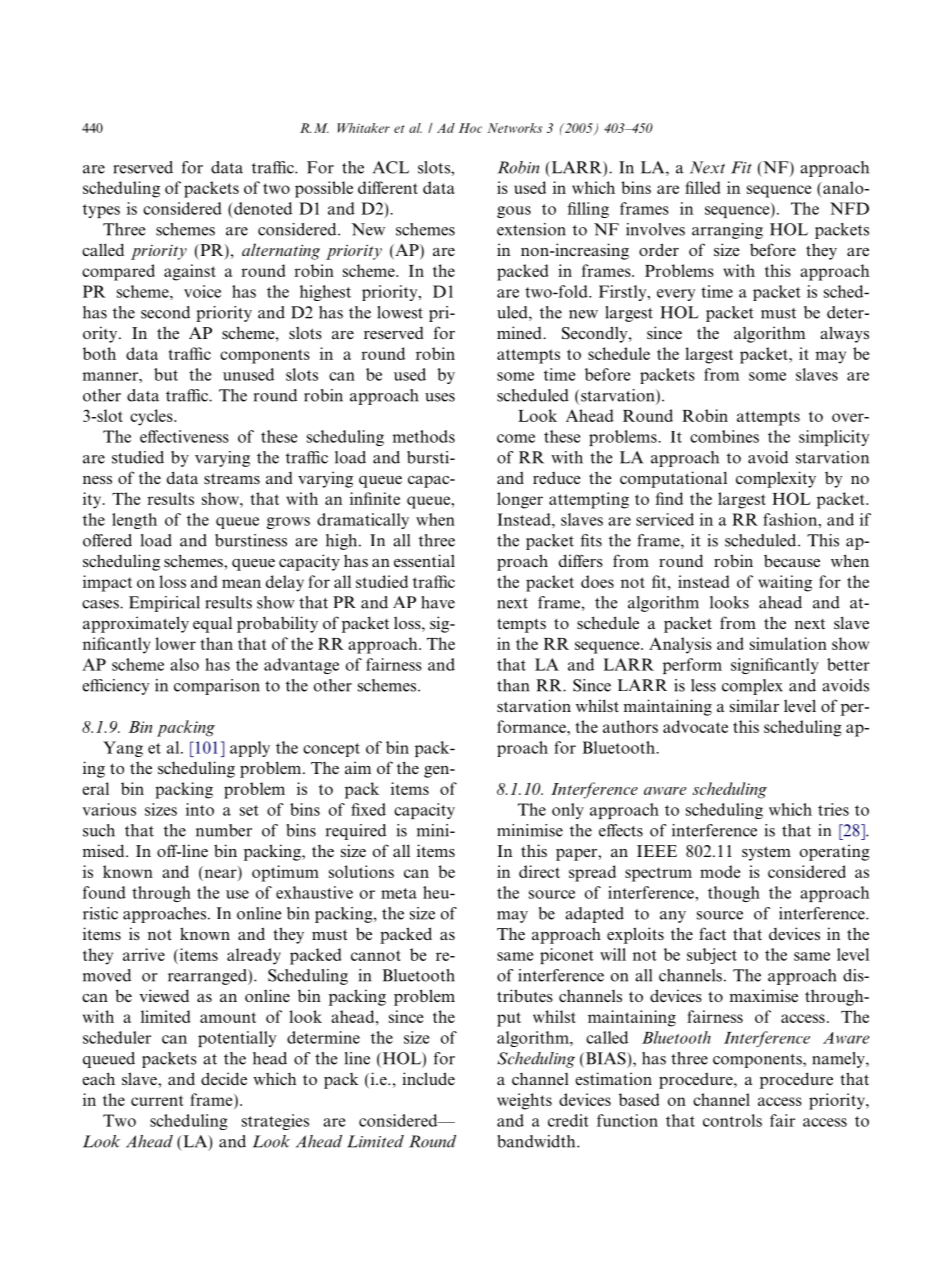  Describe the element at coordinates (157, 1100) in the screenshot. I see `current` at that location.
